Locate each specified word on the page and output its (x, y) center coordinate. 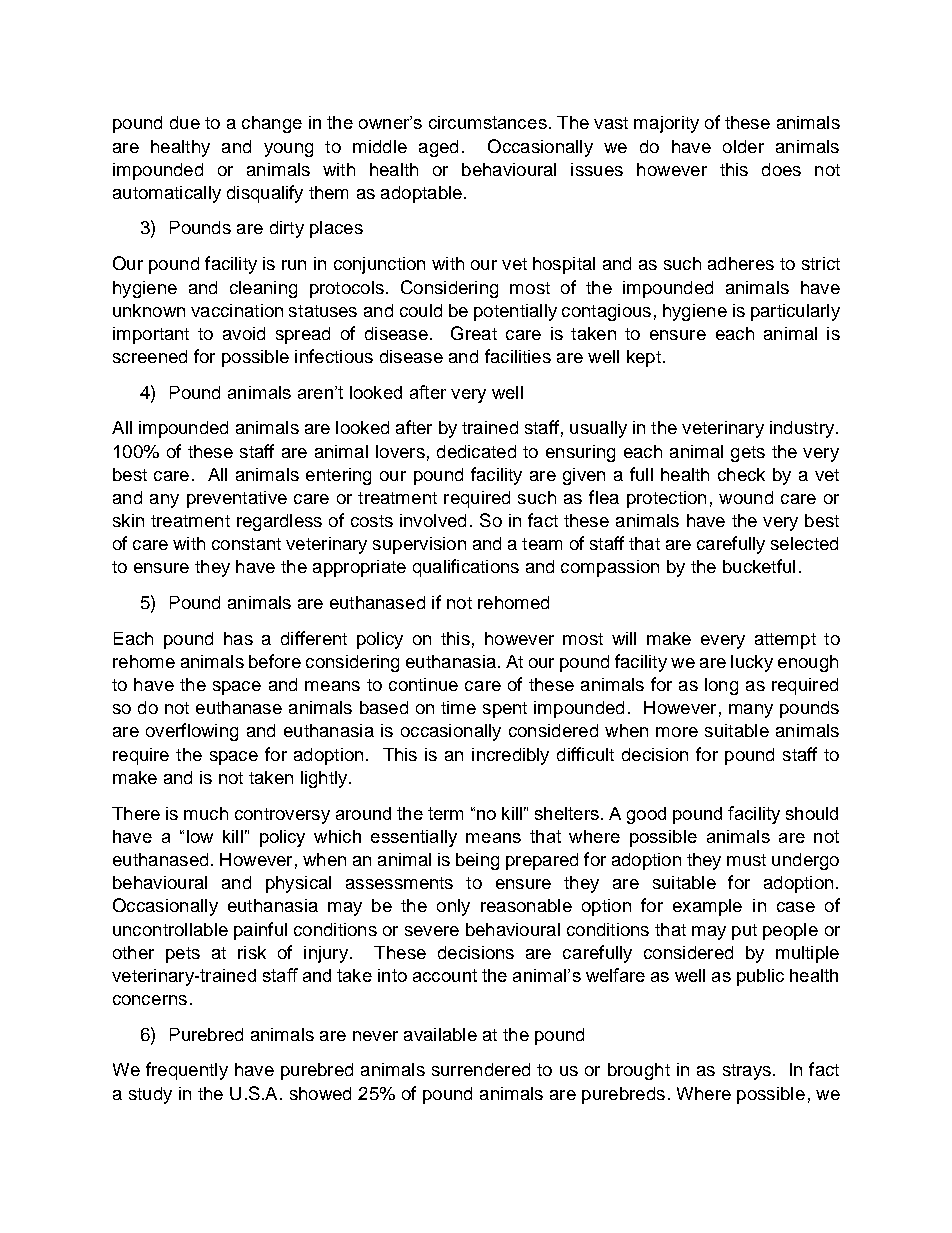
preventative (237, 499)
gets (748, 454)
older (743, 146)
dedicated (476, 451)
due (185, 122)
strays (747, 1072)
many (751, 711)
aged (438, 148)
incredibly (510, 756)
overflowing (192, 732)
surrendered (481, 1069)
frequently (187, 1071)
